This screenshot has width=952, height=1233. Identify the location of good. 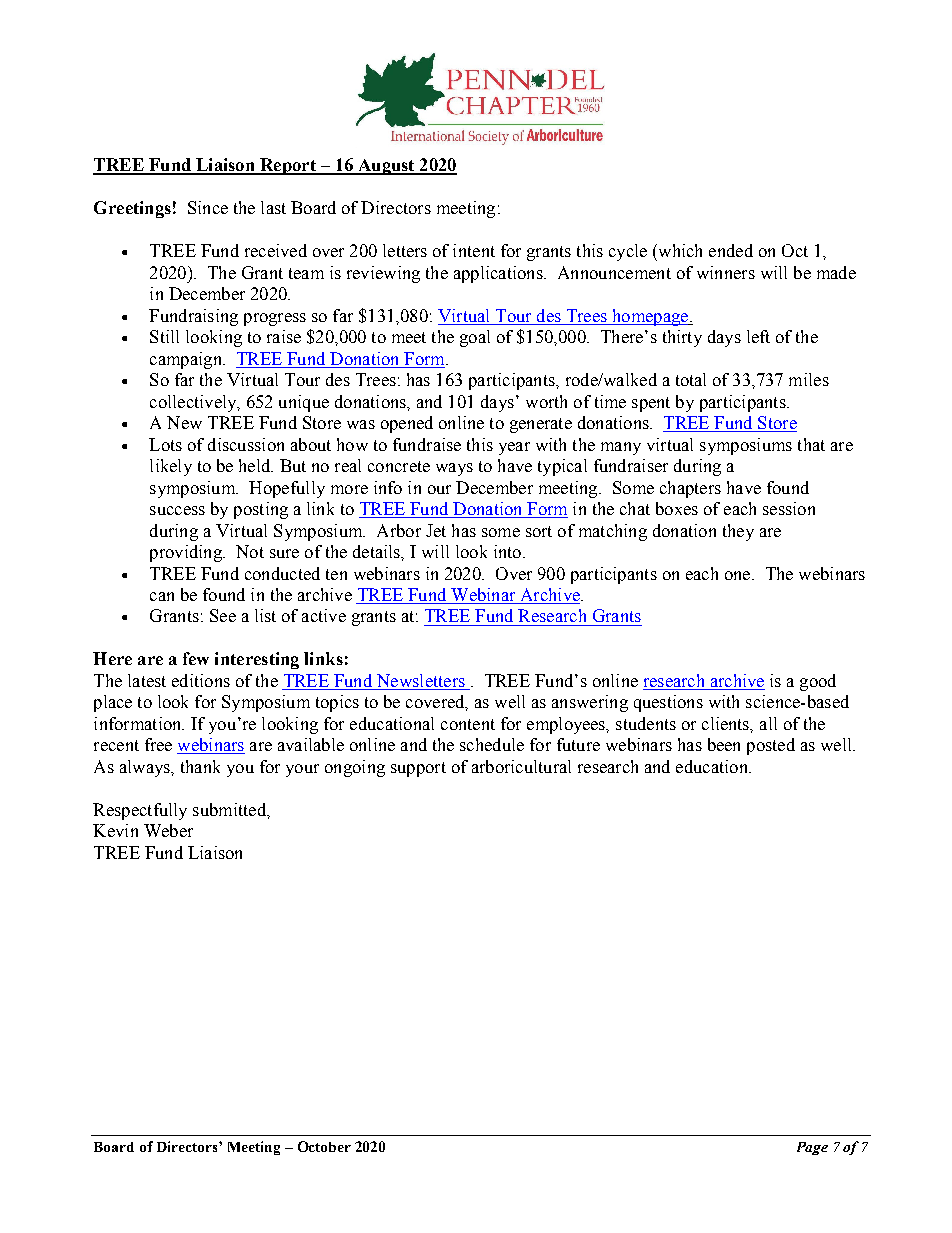
(818, 682).
